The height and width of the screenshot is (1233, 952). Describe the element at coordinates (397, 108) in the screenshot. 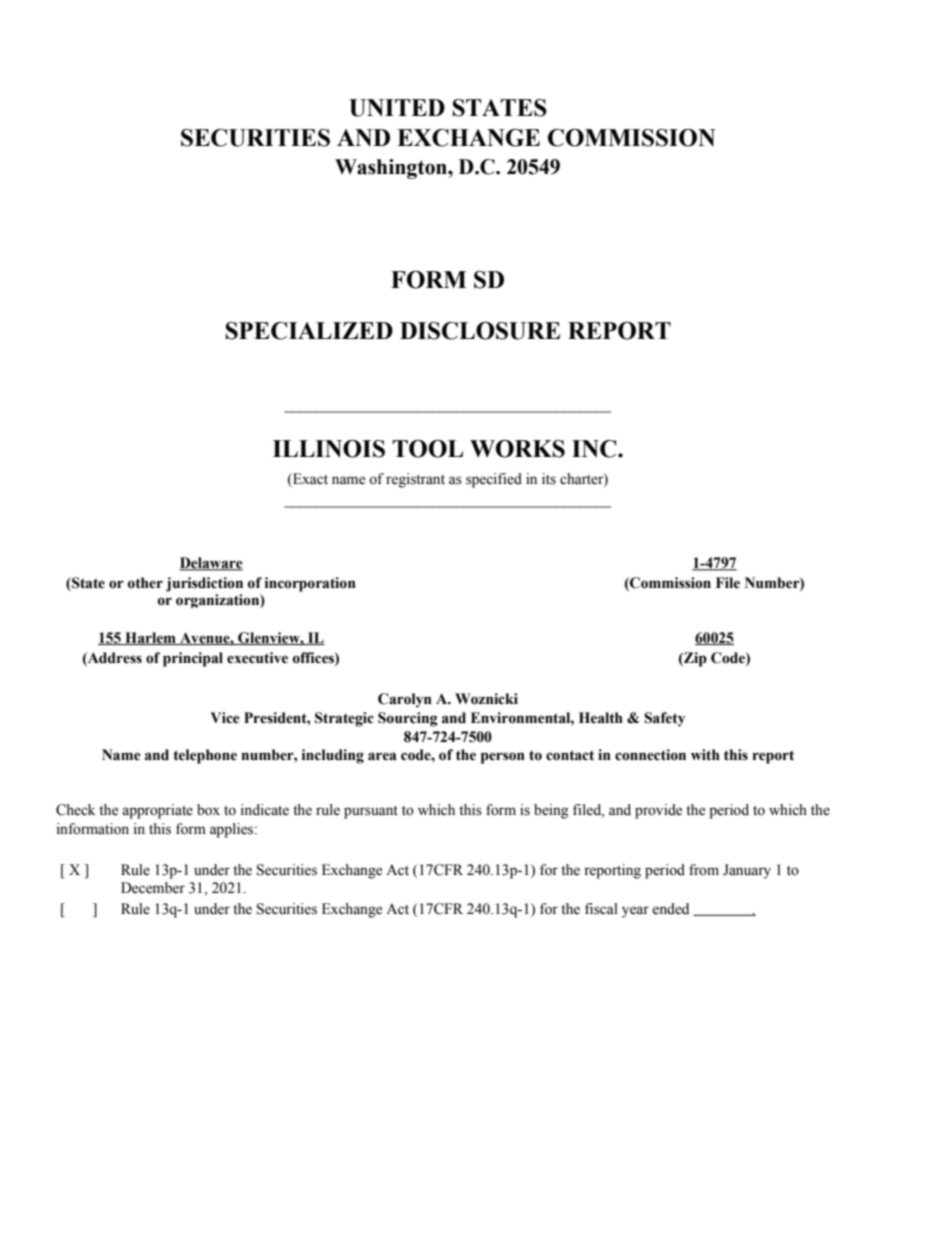

I see `UNITED` at that location.
